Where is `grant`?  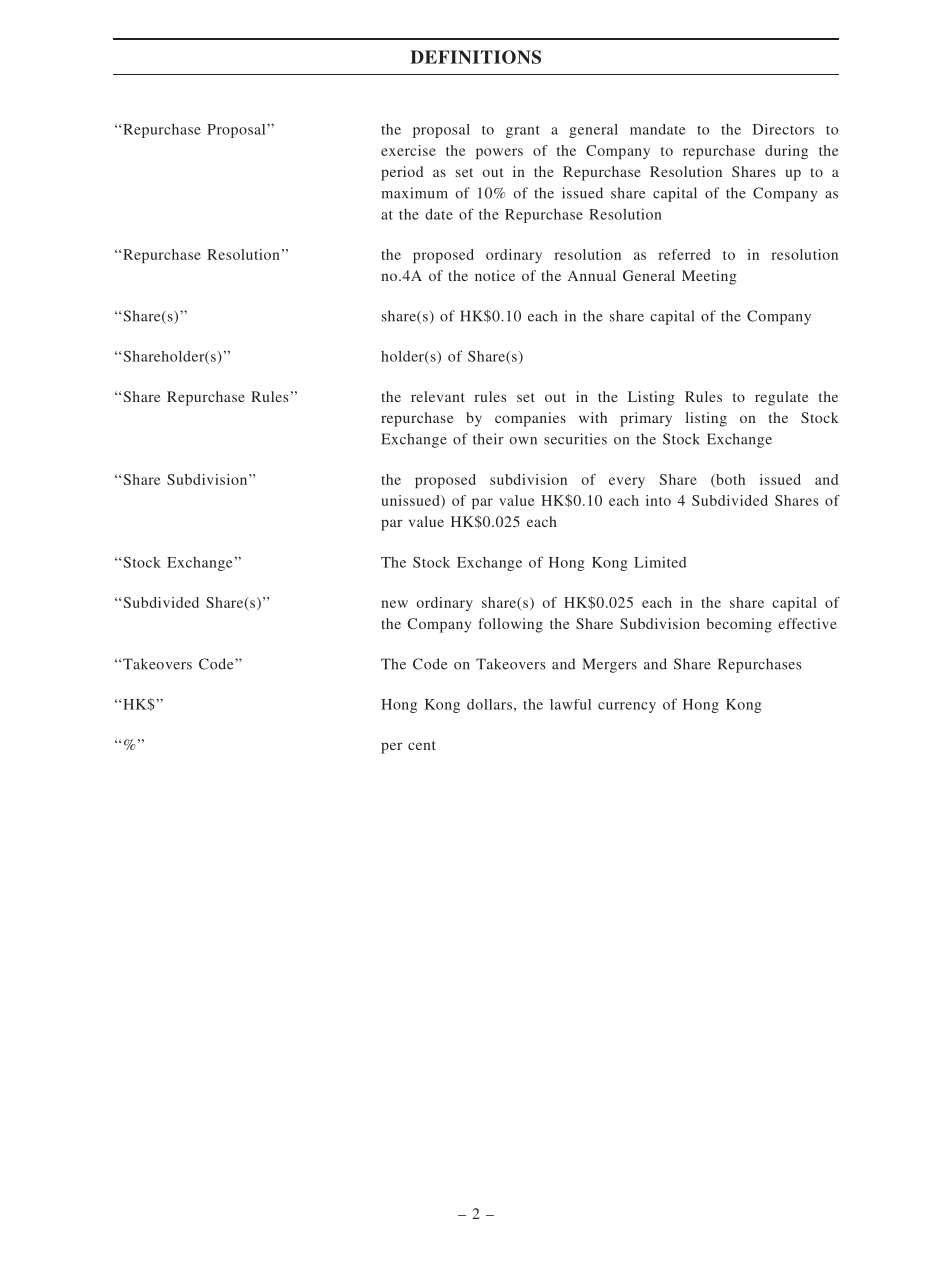
grant is located at coordinates (523, 131).
